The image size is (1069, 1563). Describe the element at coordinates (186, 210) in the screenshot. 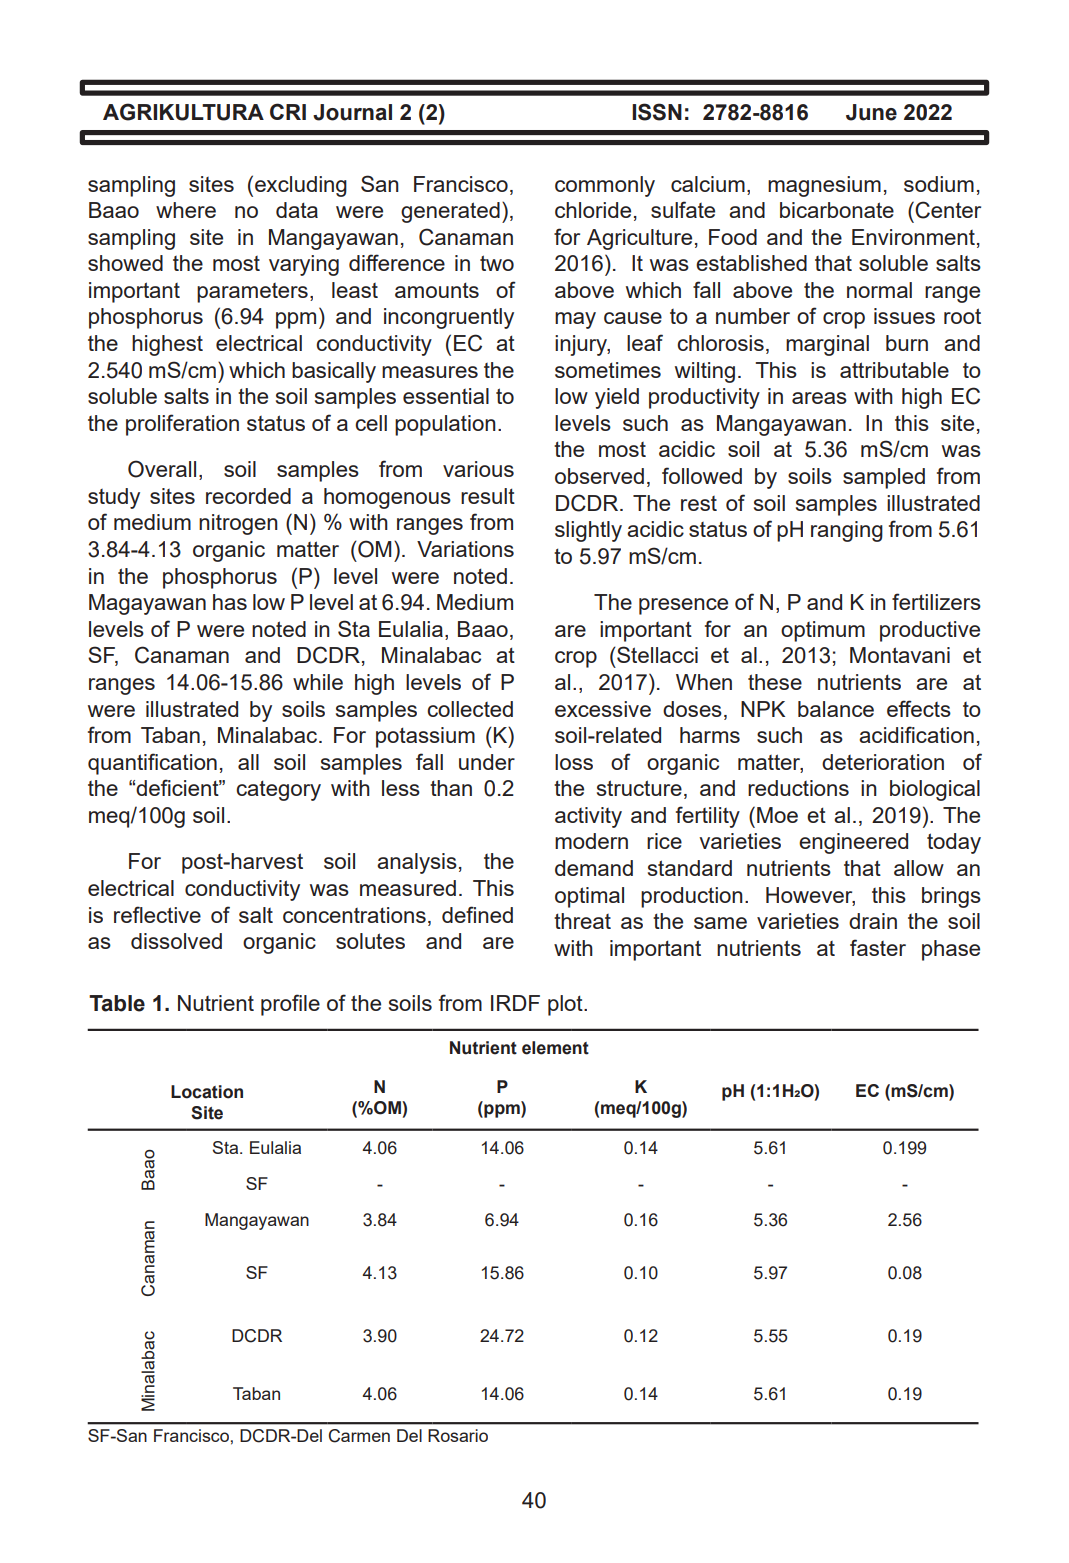

I see `where` at that location.
